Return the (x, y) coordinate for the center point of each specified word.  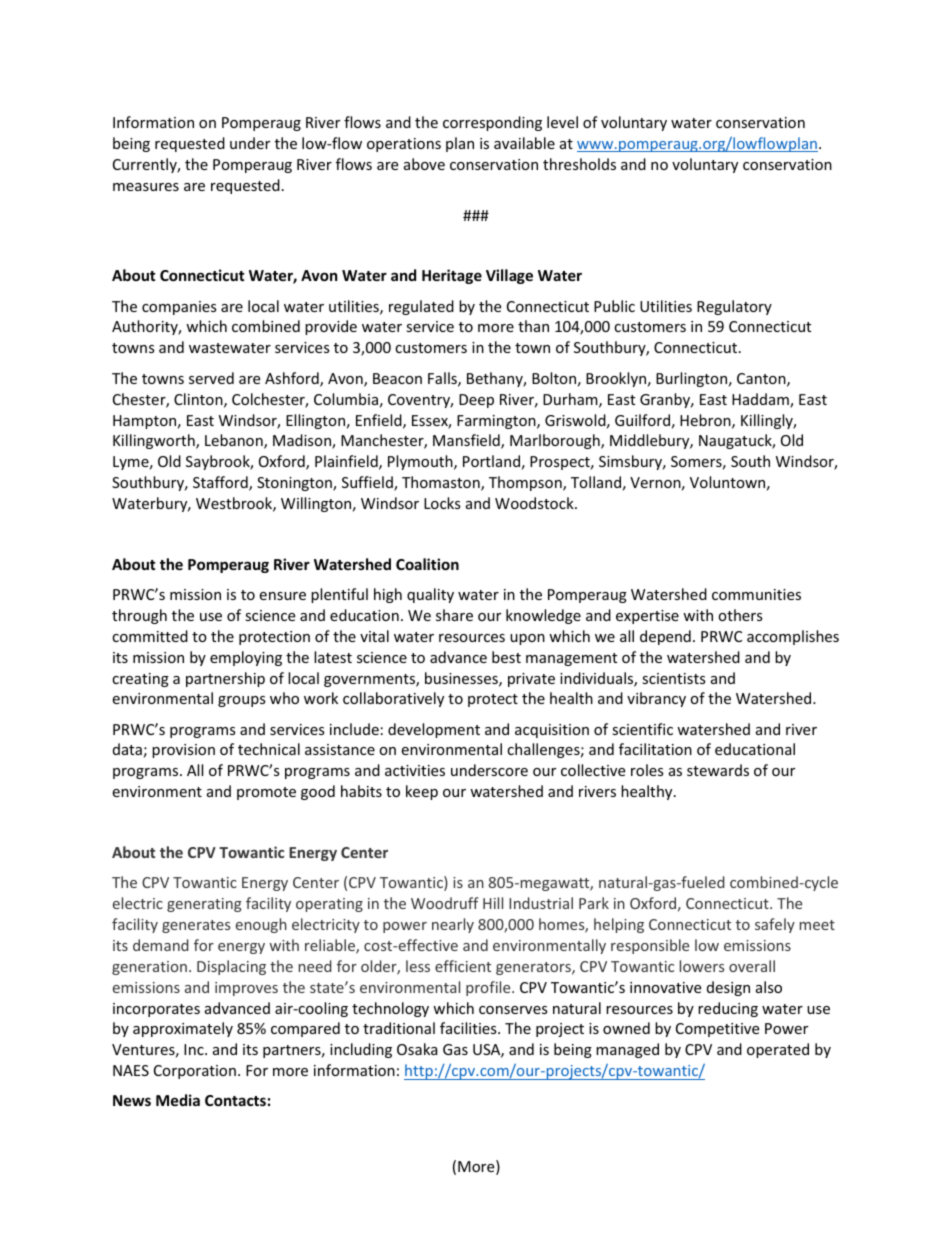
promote (266, 793)
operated (778, 1050)
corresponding (492, 123)
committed (150, 636)
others (740, 615)
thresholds (579, 164)
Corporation (195, 1072)
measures (146, 187)
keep (422, 792)
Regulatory (734, 307)
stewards (718, 770)
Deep (476, 401)
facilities (469, 1028)
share (454, 615)
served (211, 378)
